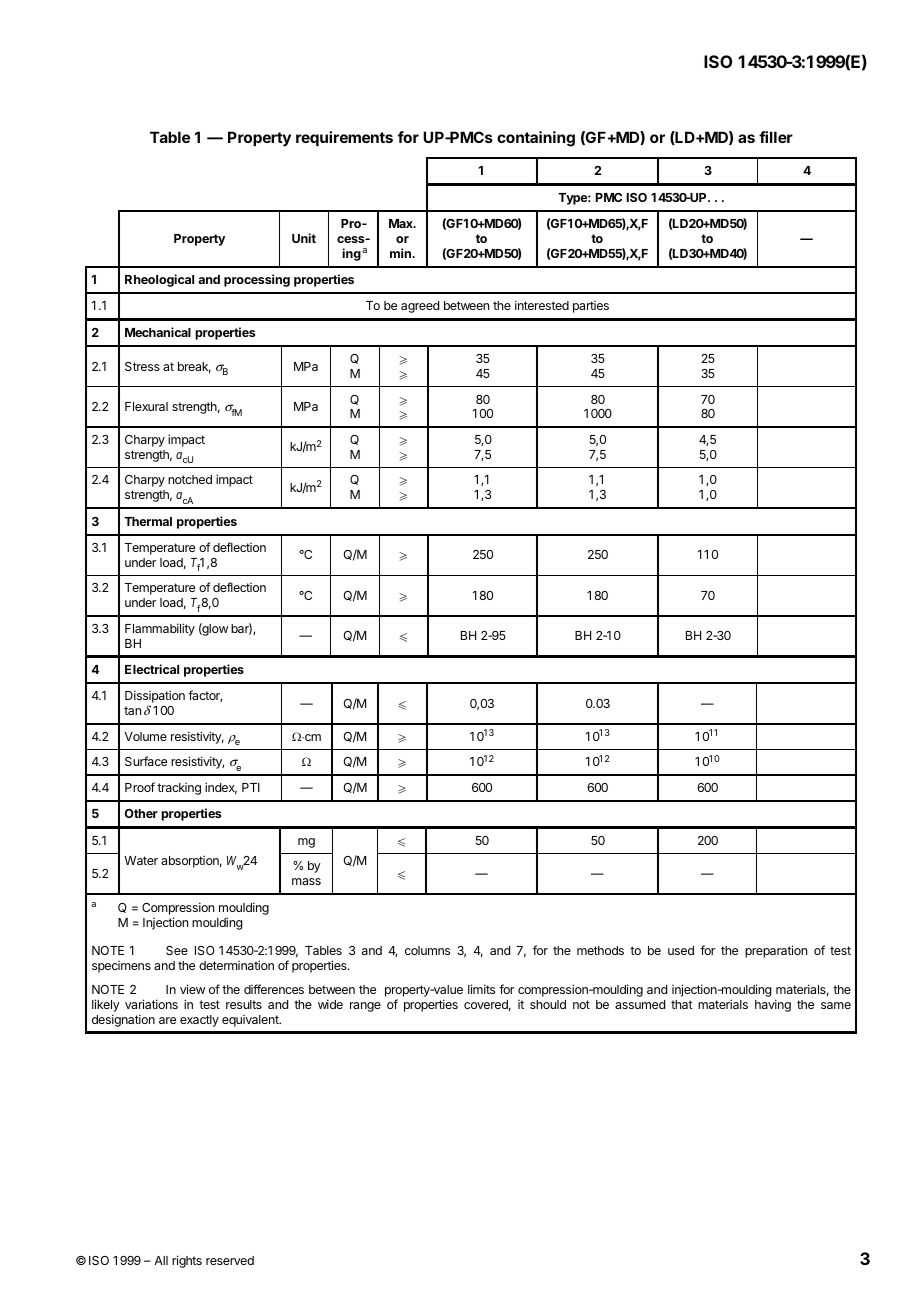 The width and height of the screenshot is (924, 1308). I want to click on parties, so click(591, 307).
